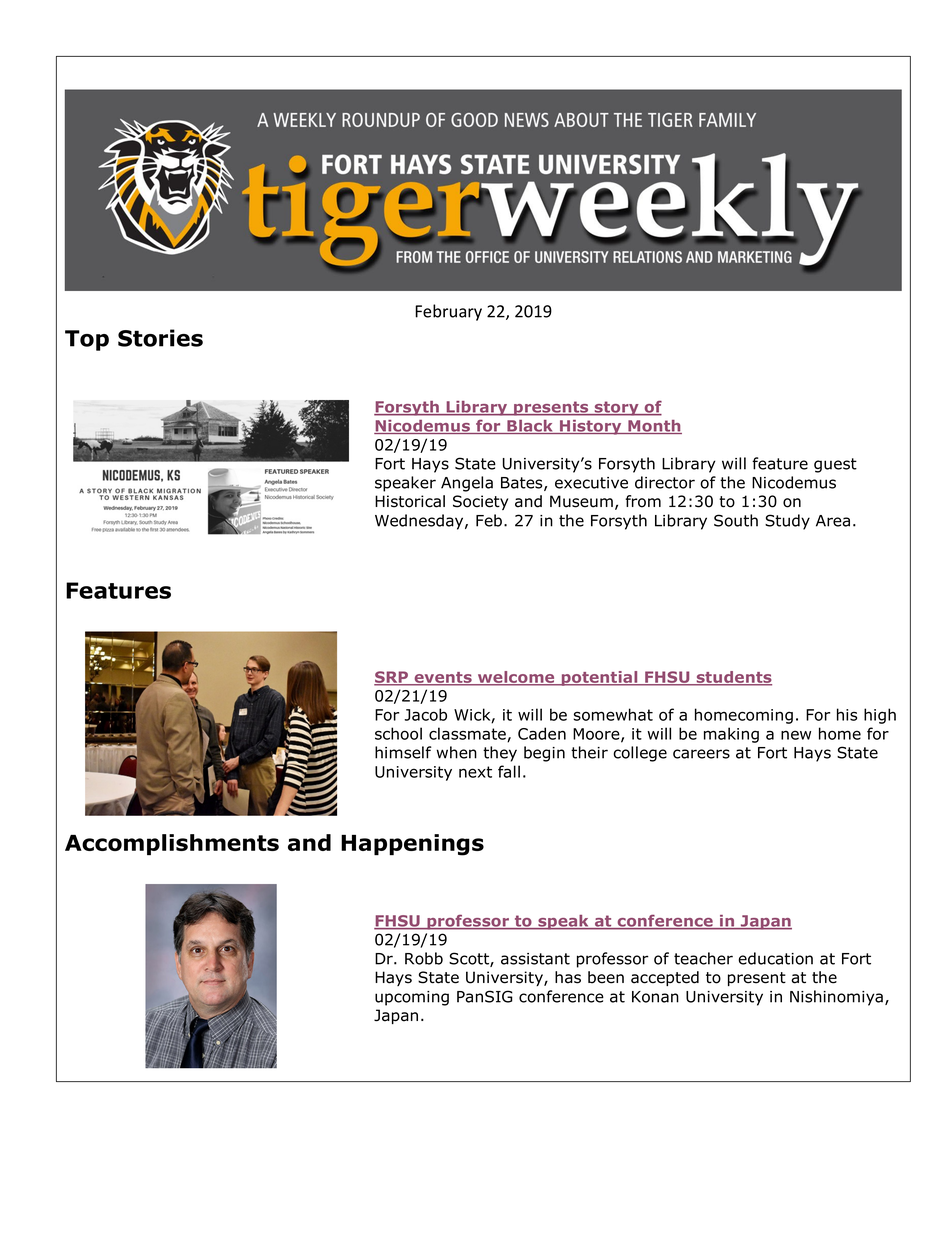  I want to click on upcoming, so click(412, 998).
